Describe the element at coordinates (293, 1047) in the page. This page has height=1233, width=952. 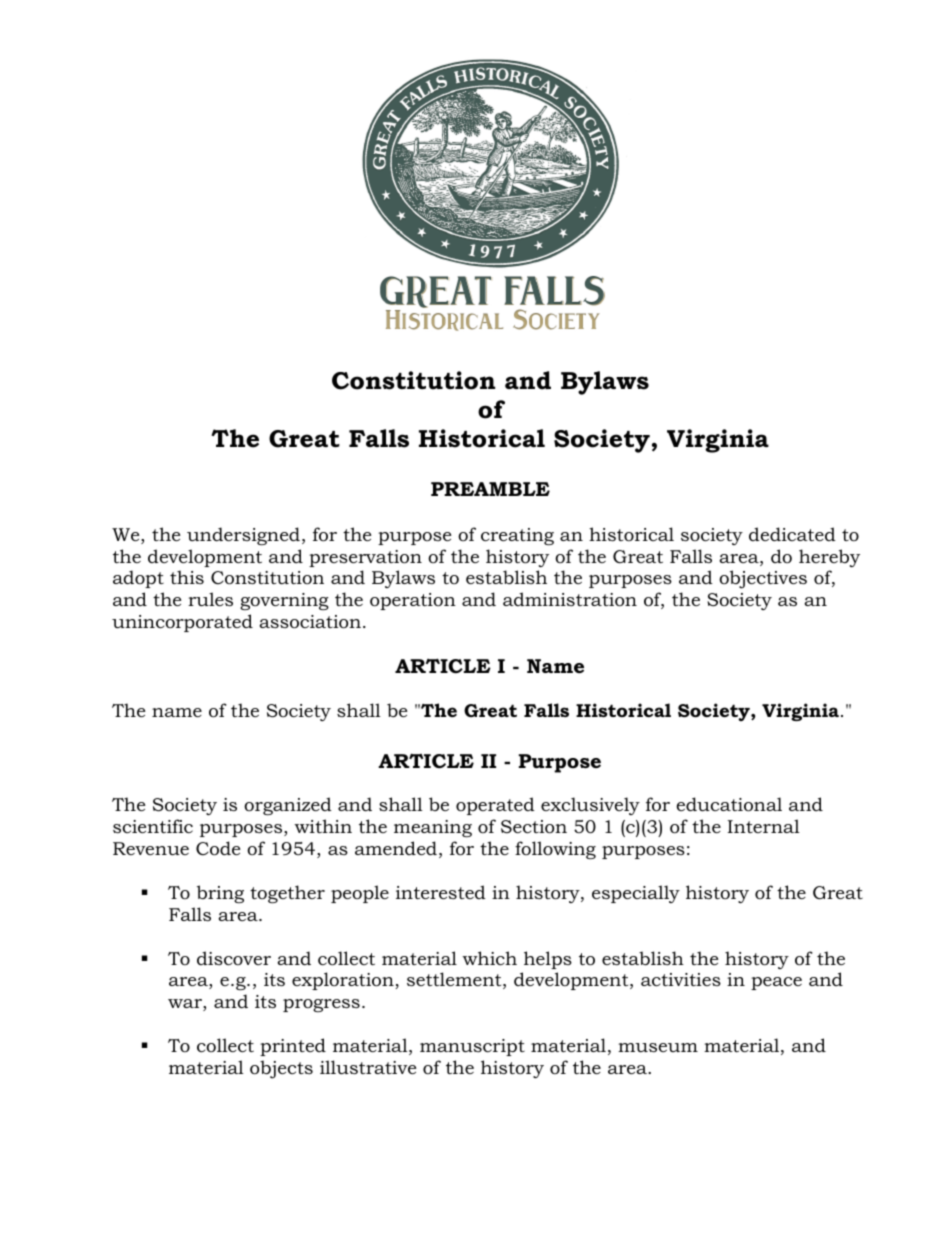
I see `printed` at that location.
